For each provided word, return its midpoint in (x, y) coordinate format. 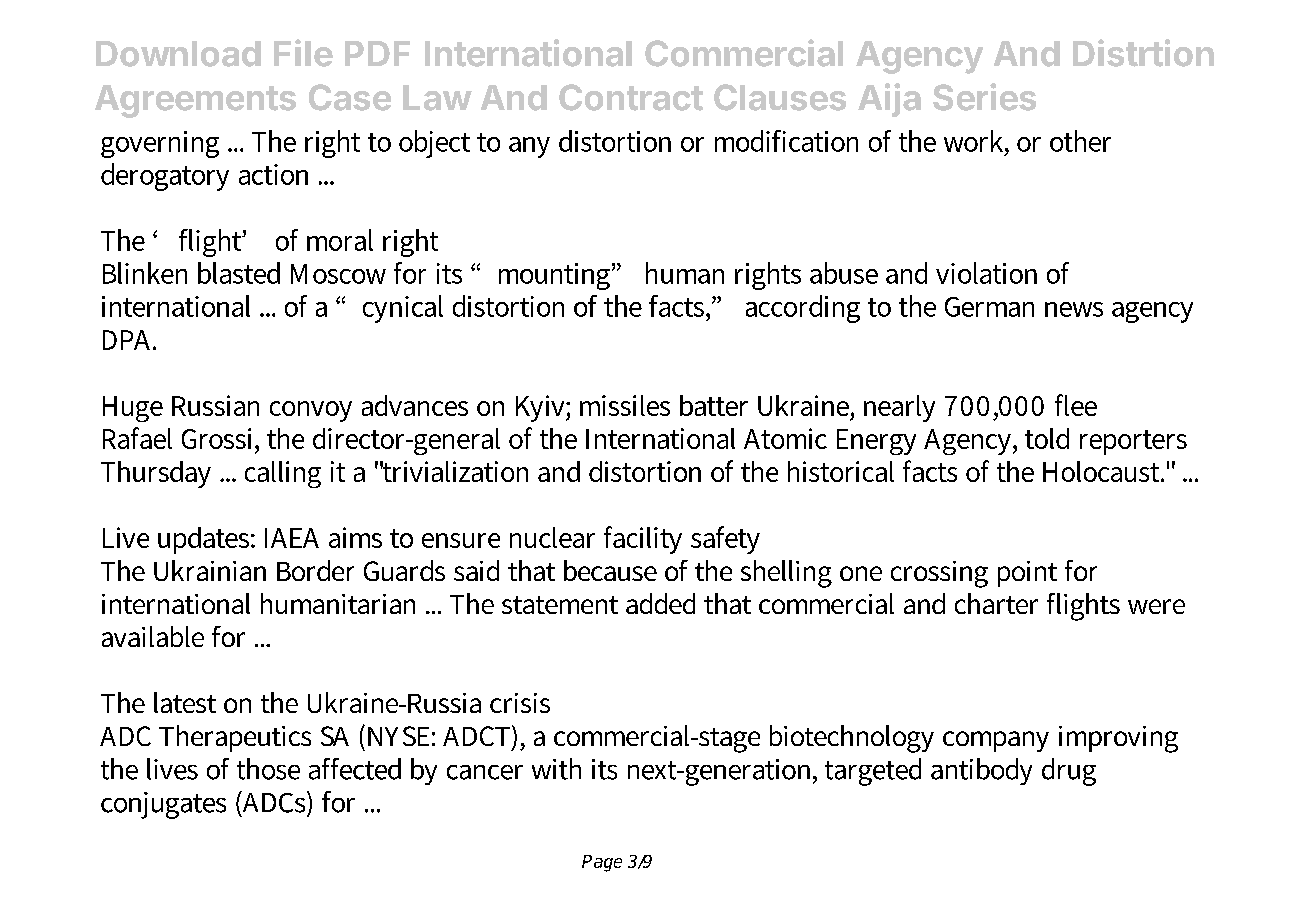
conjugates (163, 805)
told (1047, 438)
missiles (625, 405)
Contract (631, 97)
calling (283, 474)
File (303, 53)
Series (984, 97)
